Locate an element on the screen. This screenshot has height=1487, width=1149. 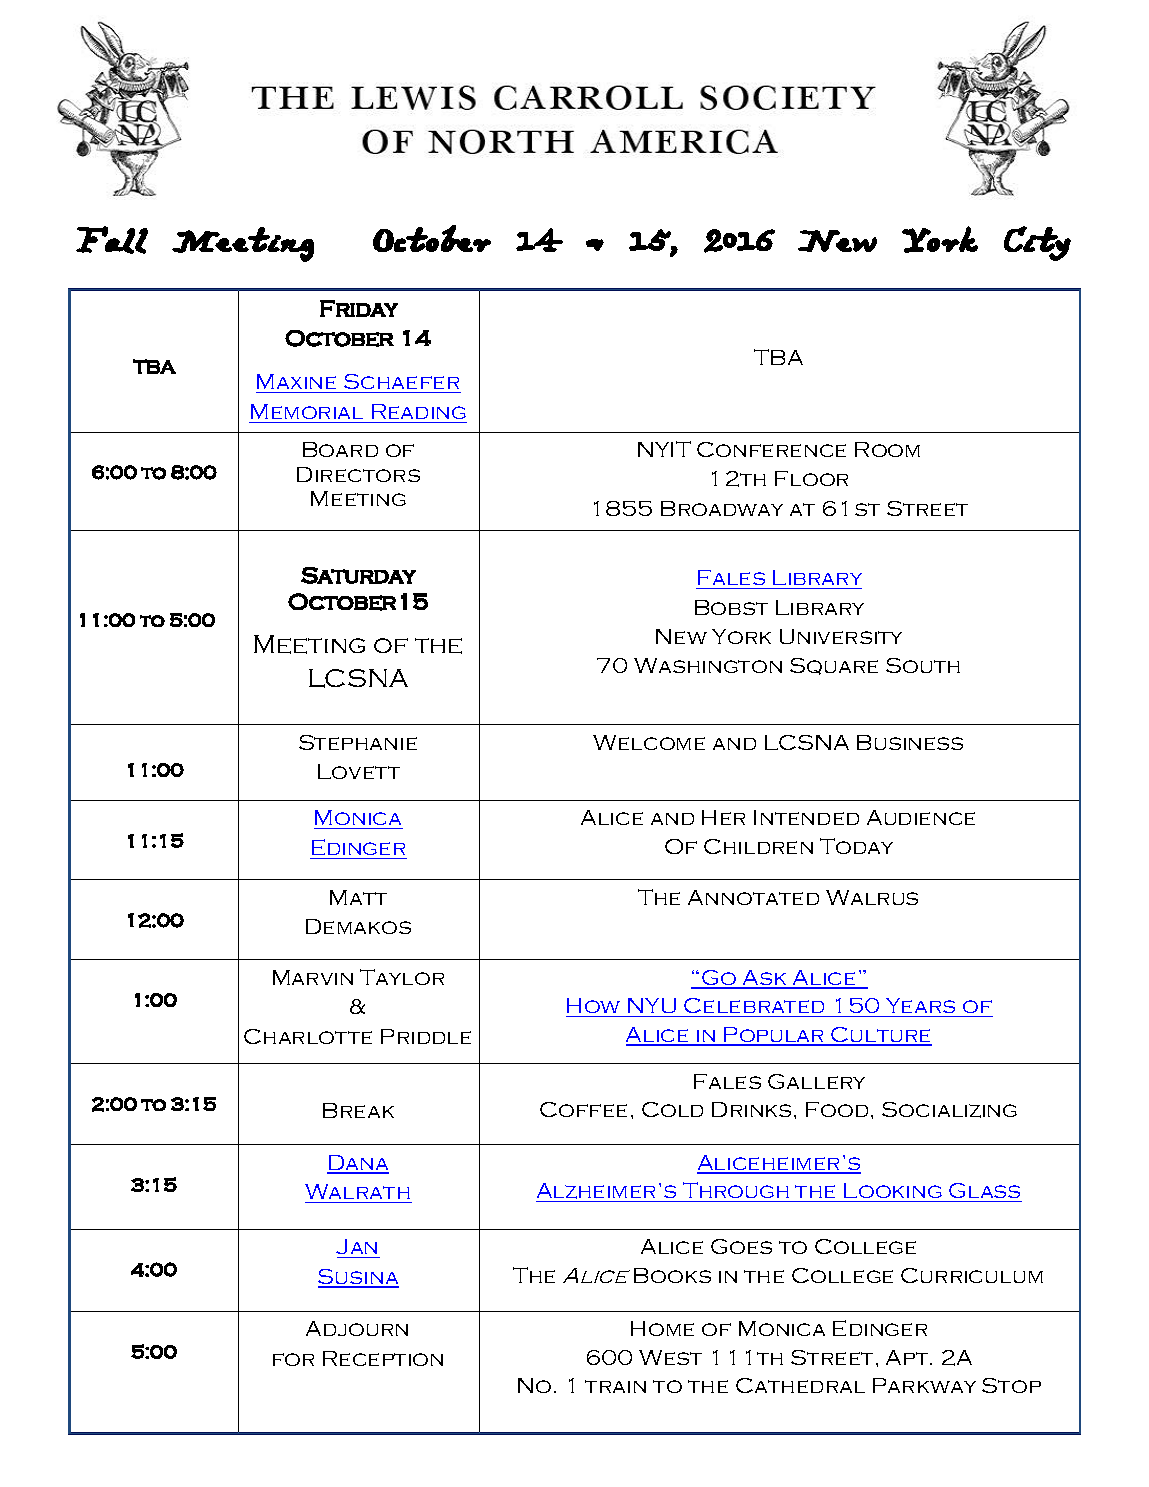
Fall is located at coordinates (112, 240).
